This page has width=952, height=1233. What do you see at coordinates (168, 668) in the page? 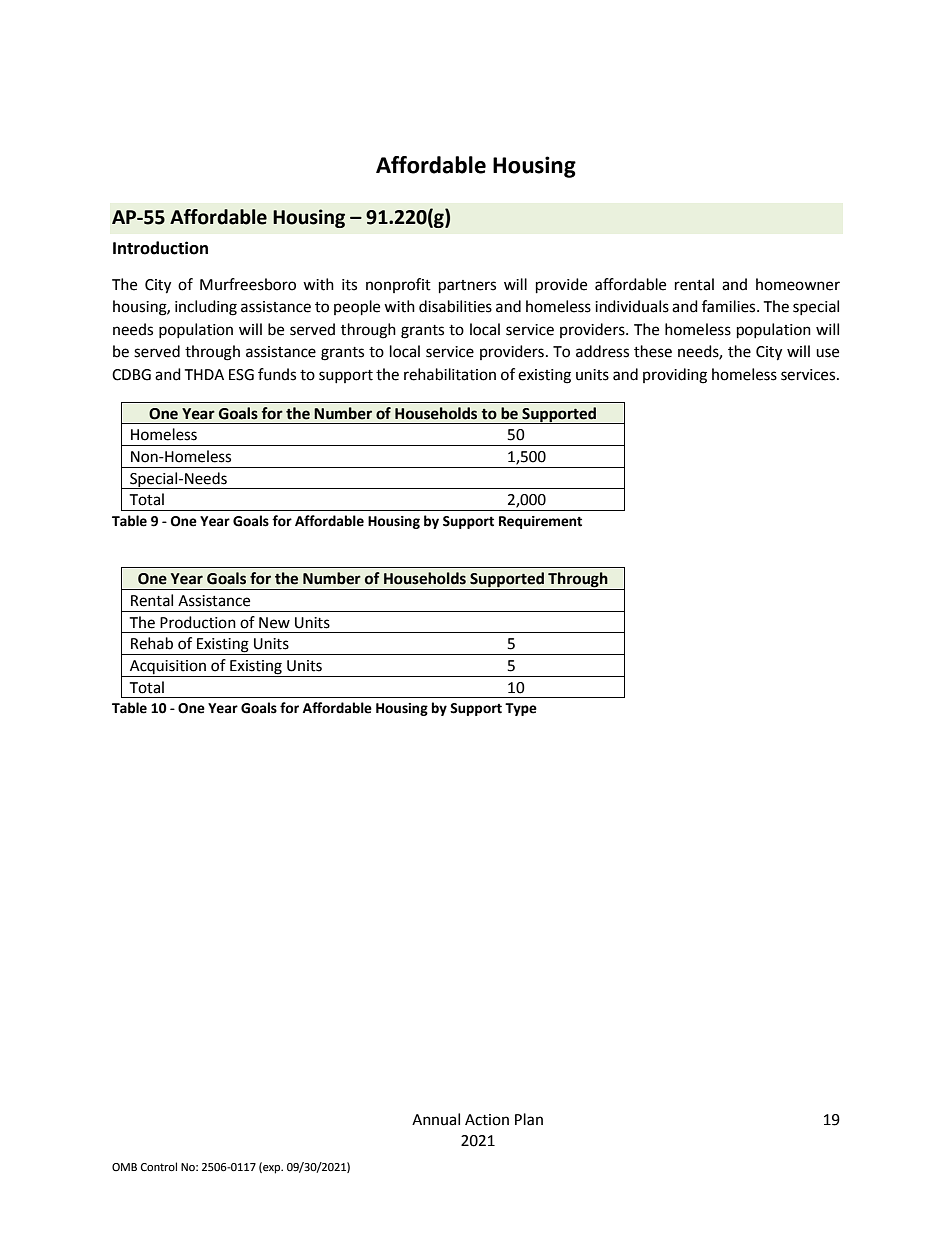
I see `Acquisition` at bounding box center [168, 668].
